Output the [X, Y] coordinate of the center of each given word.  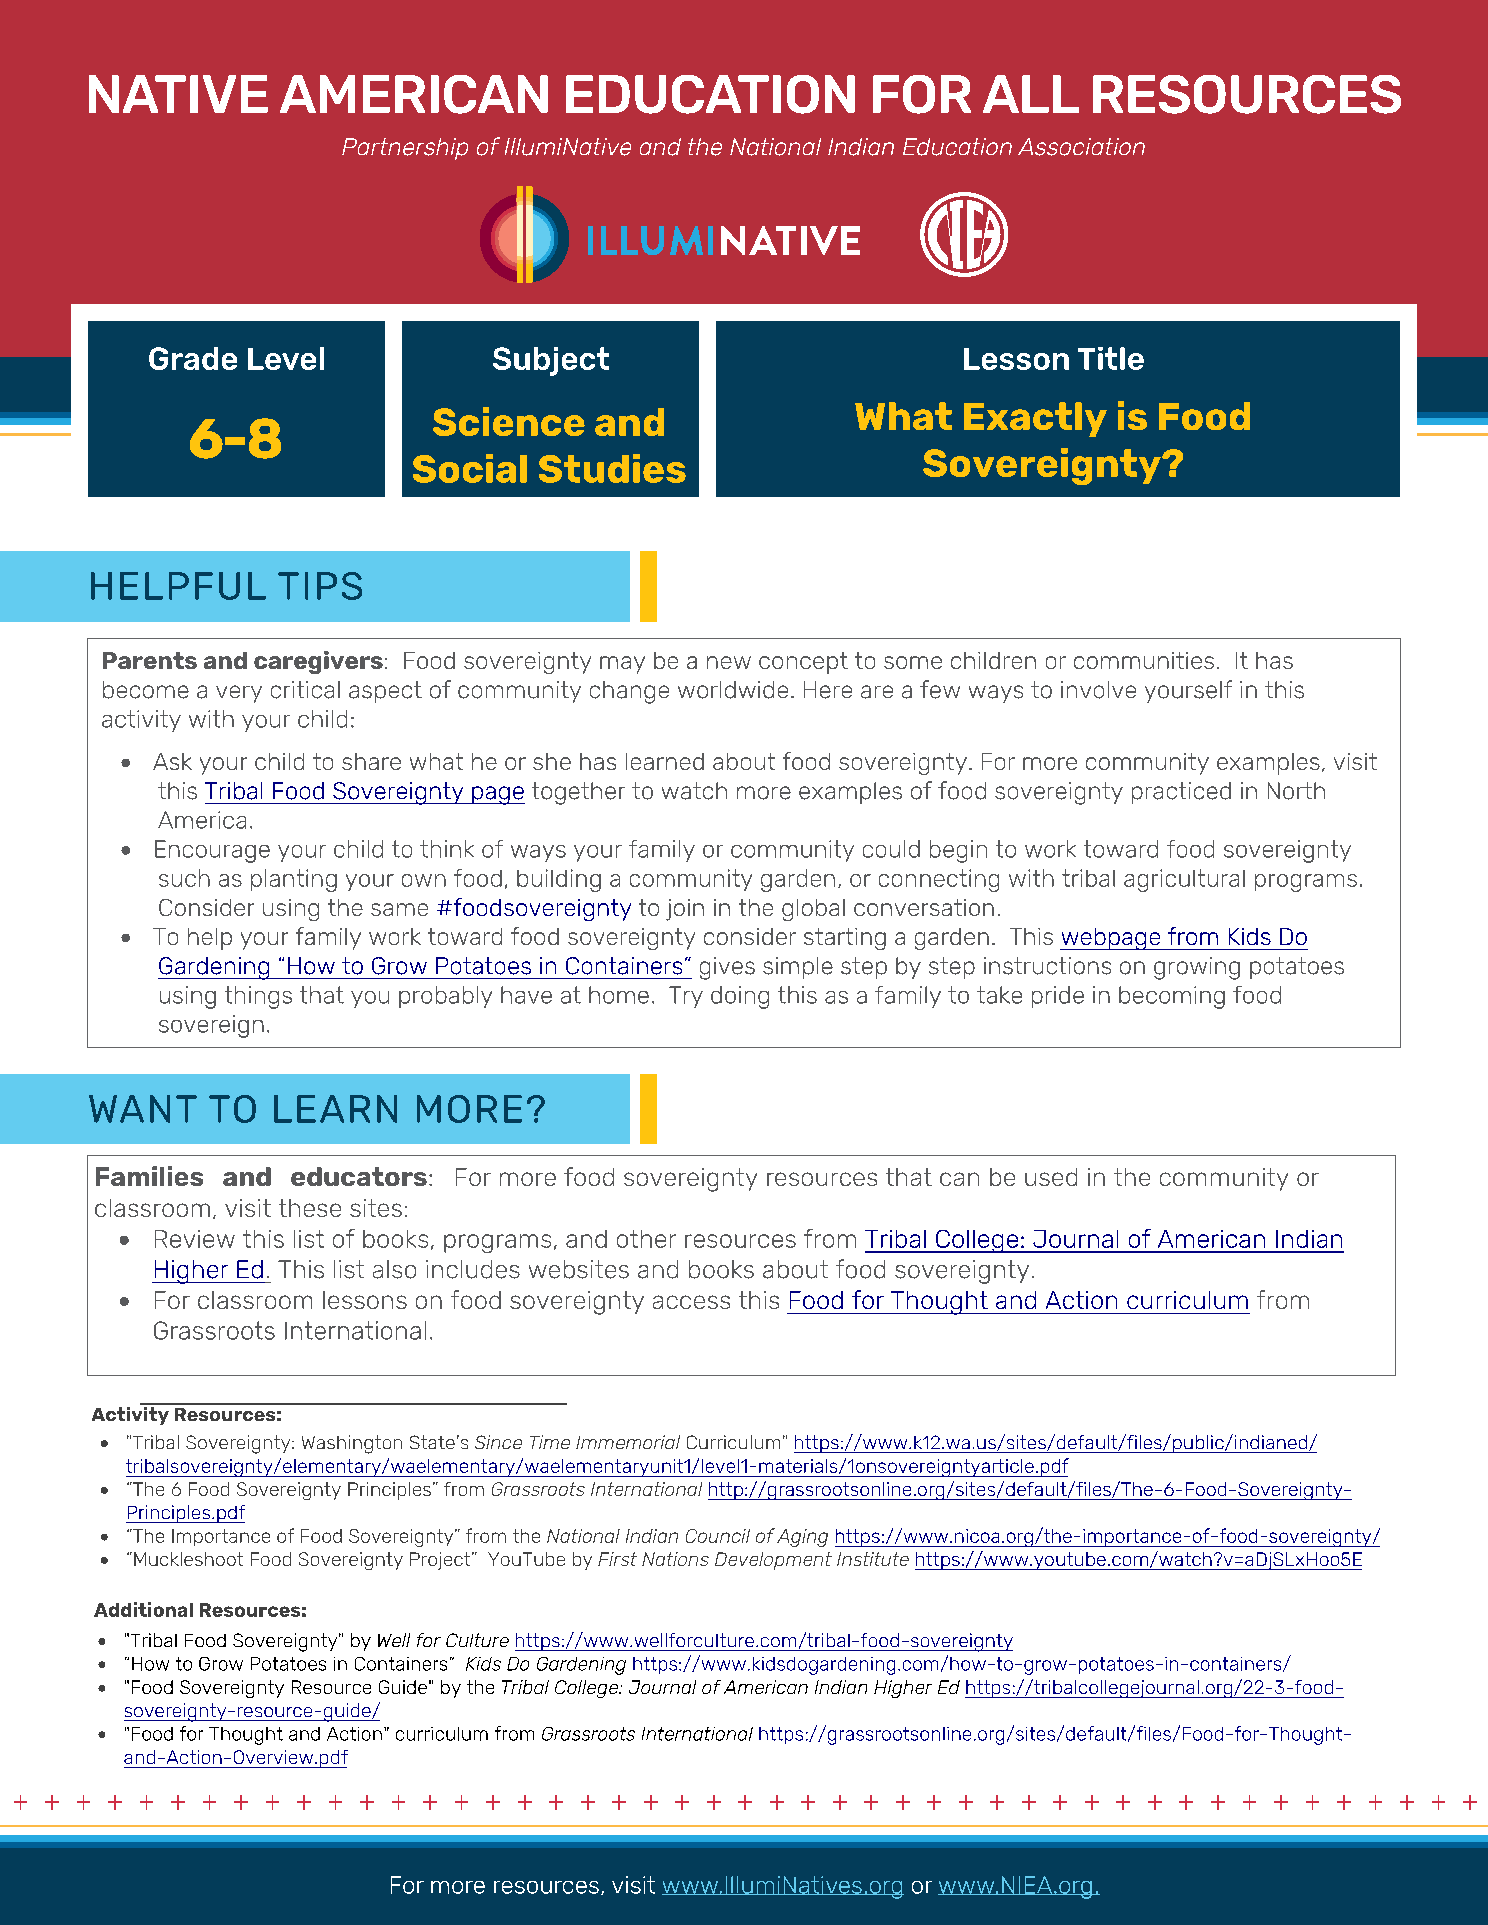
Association [1081, 147]
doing [740, 997]
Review [195, 1239]
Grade [193, 358]
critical [305, 690]
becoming [1172, 997]
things [258, 997]
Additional [143, 1609]
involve [1098, 690]
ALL [1031, 94]
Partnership [405, 149]
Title [1111, 358]
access [691, 1302]
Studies [612, 468]
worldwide [733, 690]
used [1051, 1177]
